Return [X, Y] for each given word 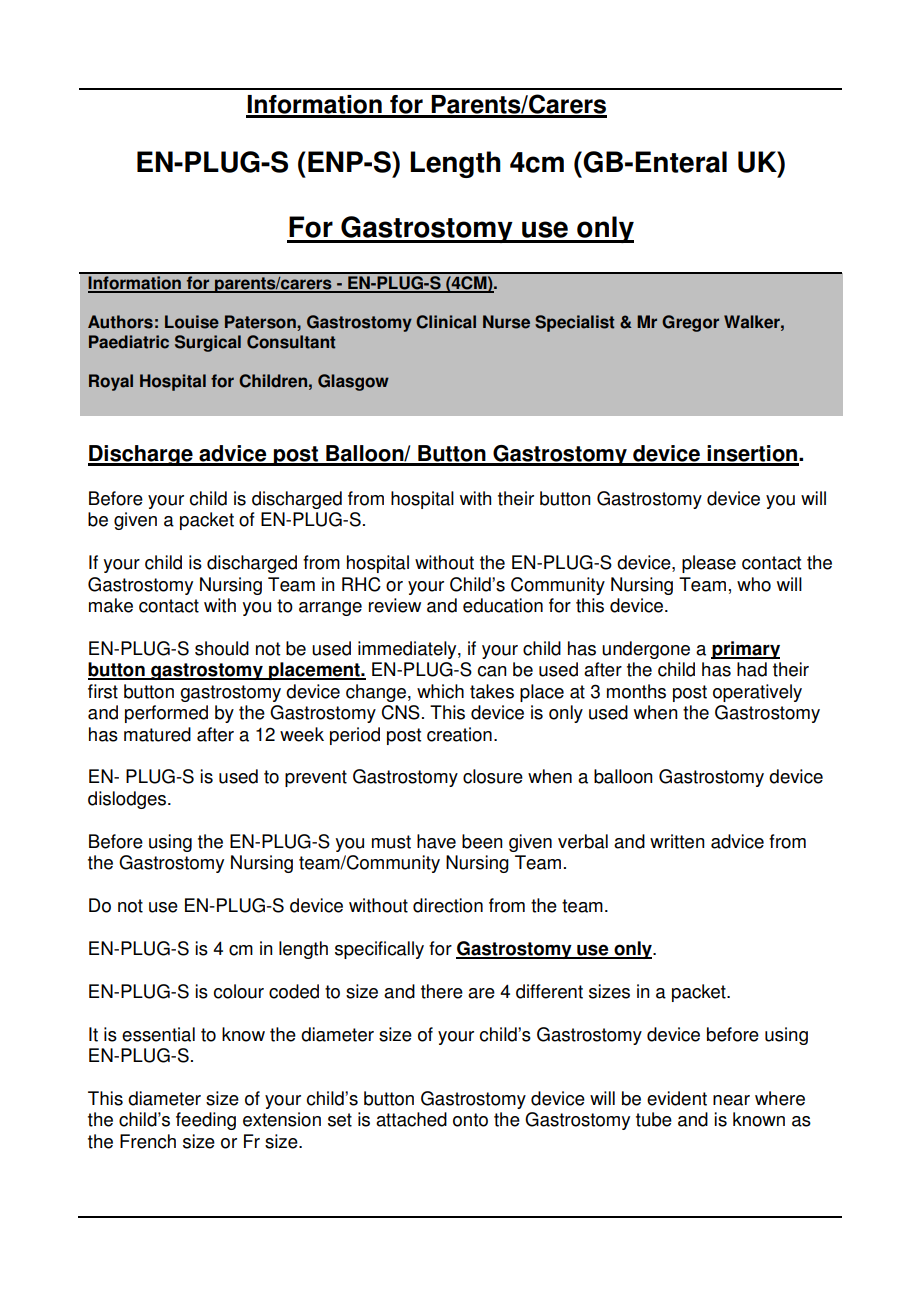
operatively [757, 693]
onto [470, 1120]
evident [677, 1098]
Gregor [690, 323]
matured [157, 734]
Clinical [446, 322]
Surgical [208, 343]
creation [459, 734]
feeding [206, 1121]
